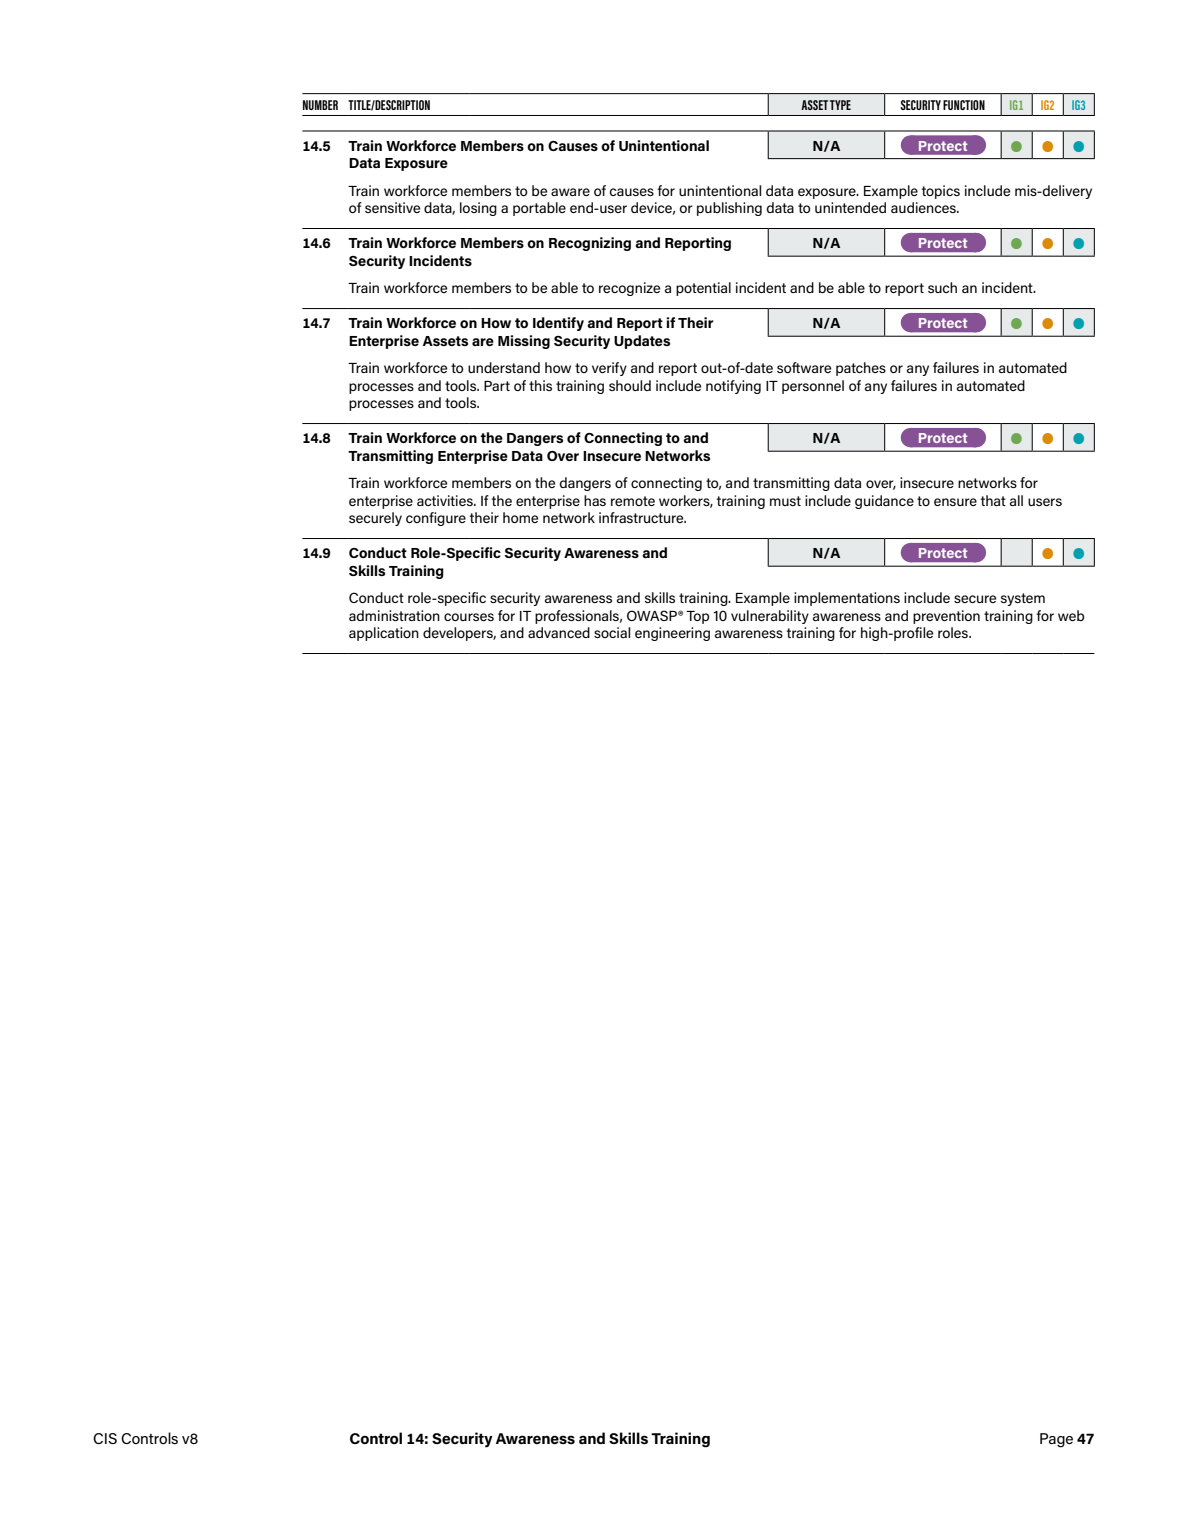  I want to click on social, so click(612, 632).
